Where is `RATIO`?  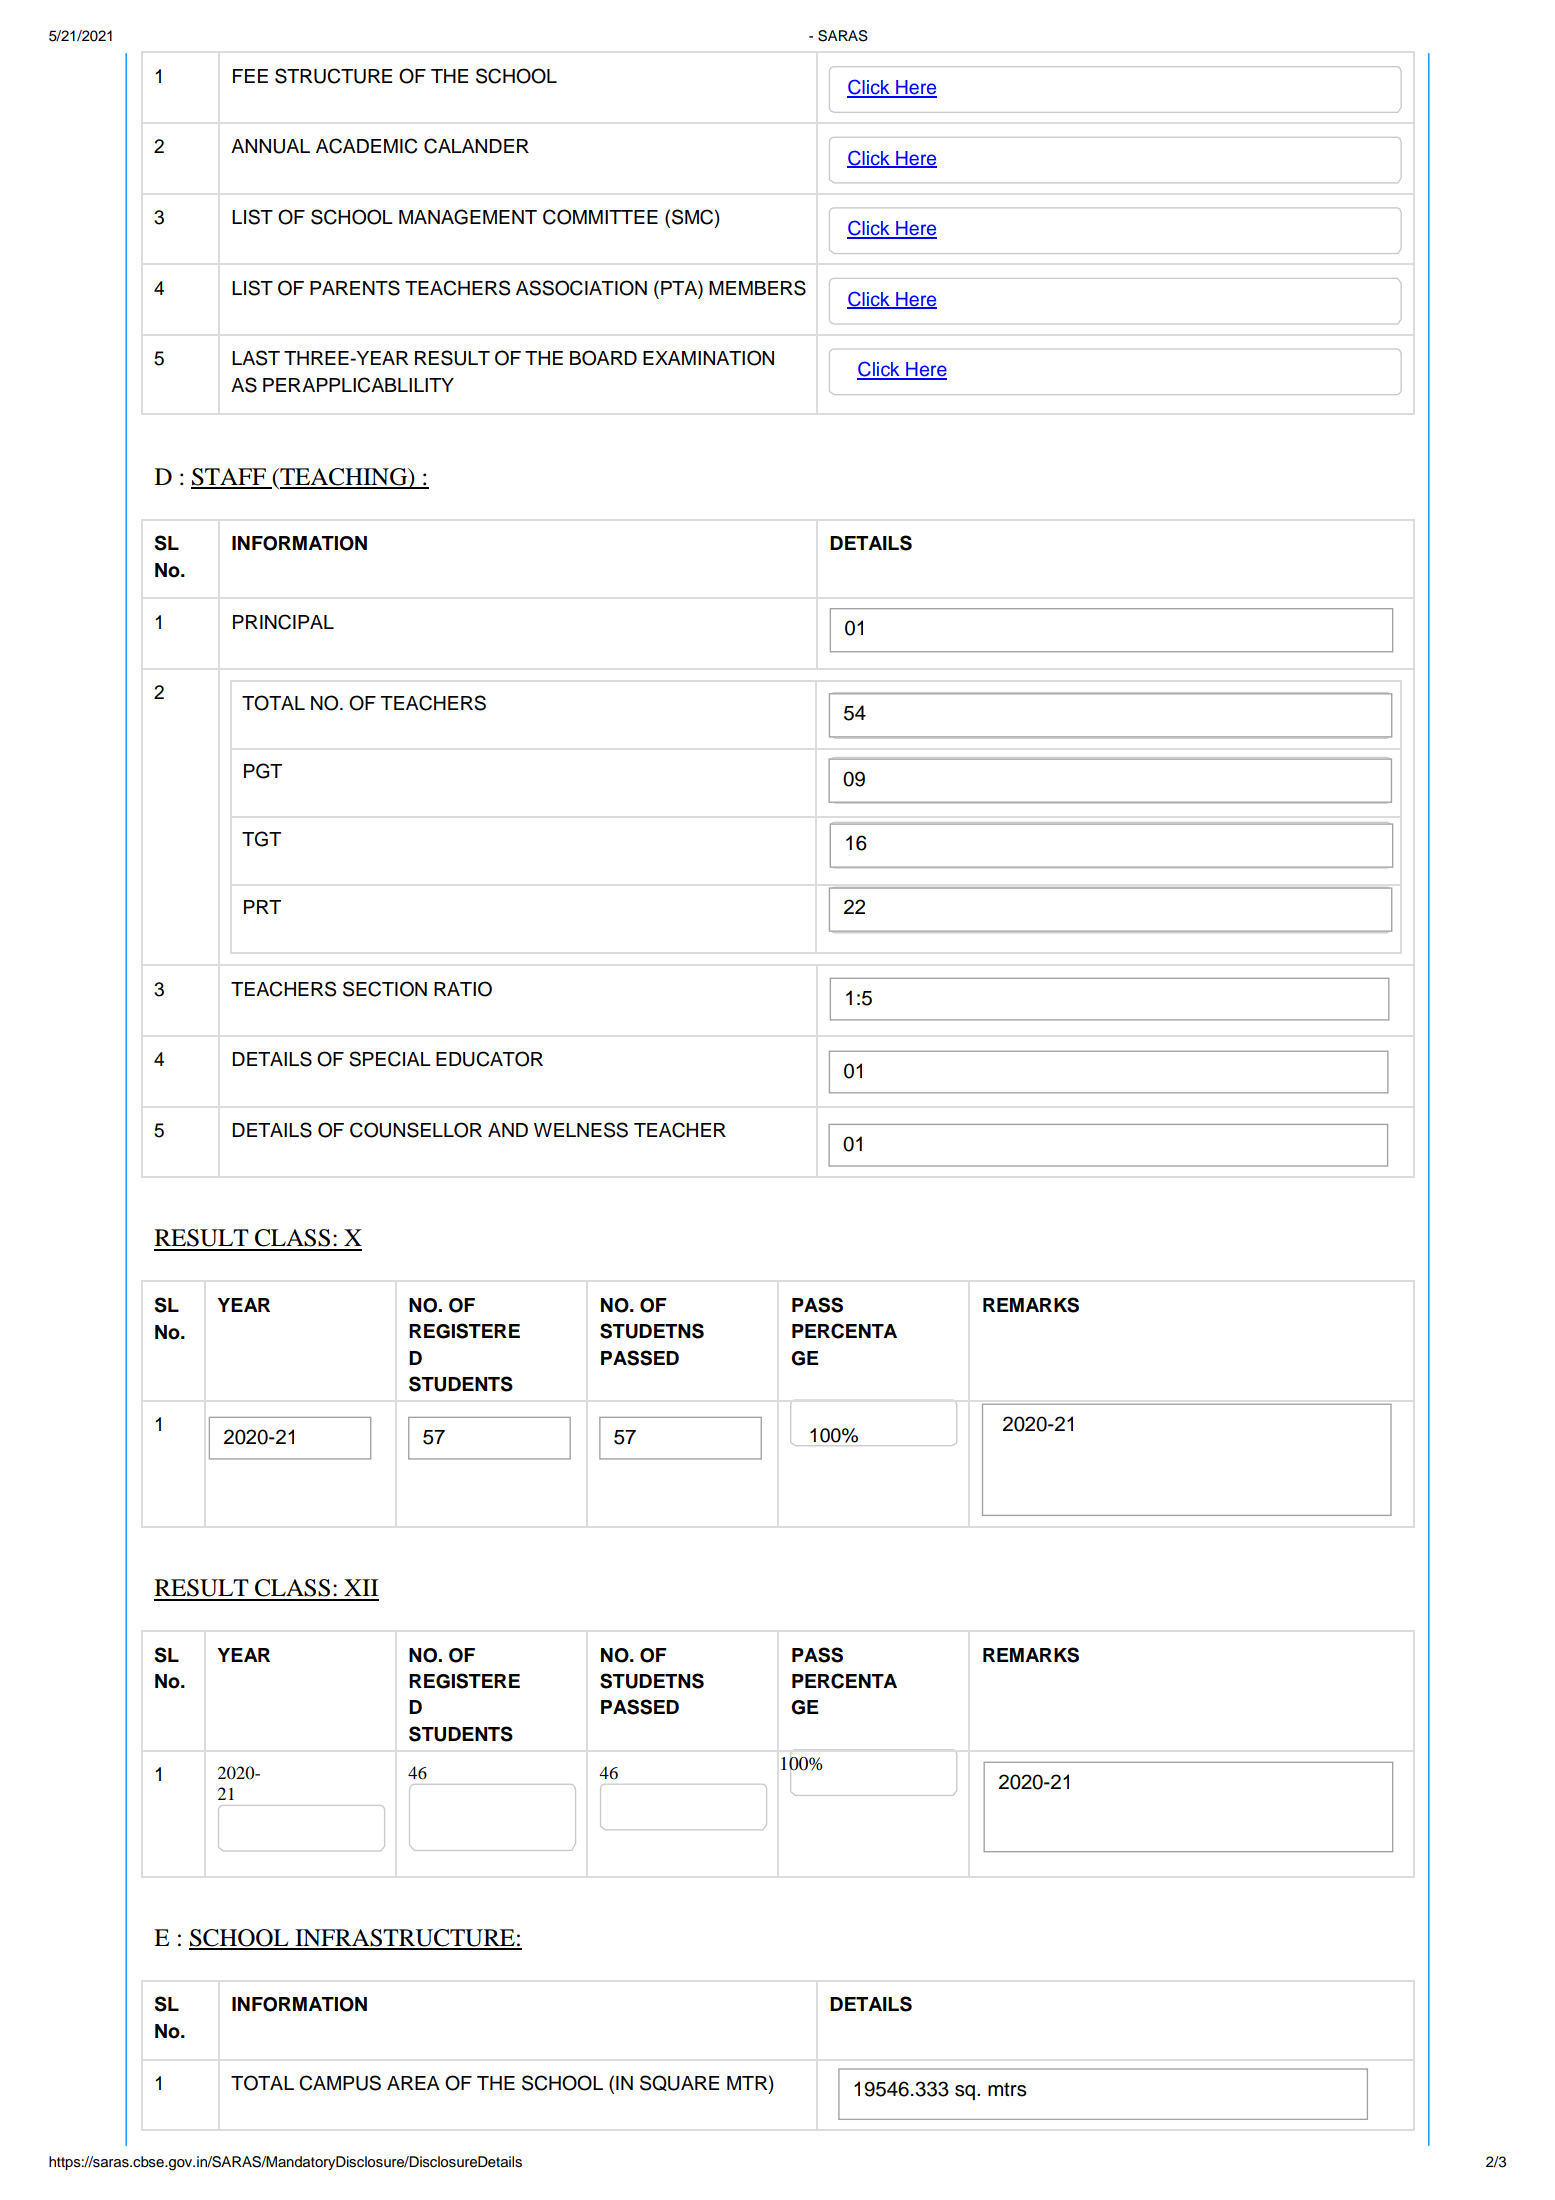 RATIO is located at coordinates (463, 989).
